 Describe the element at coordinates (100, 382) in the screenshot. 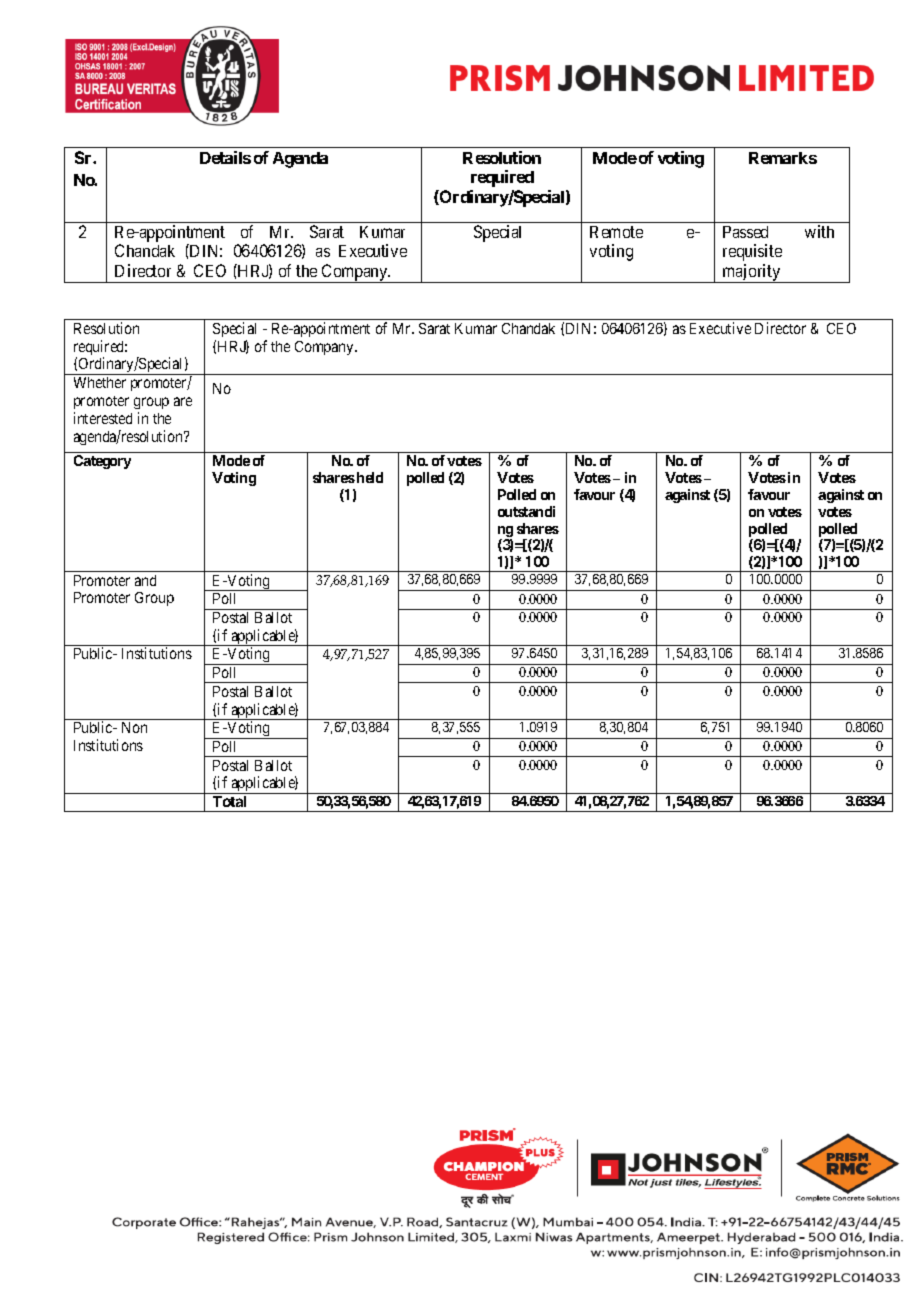

I see `Whether` at that location.
